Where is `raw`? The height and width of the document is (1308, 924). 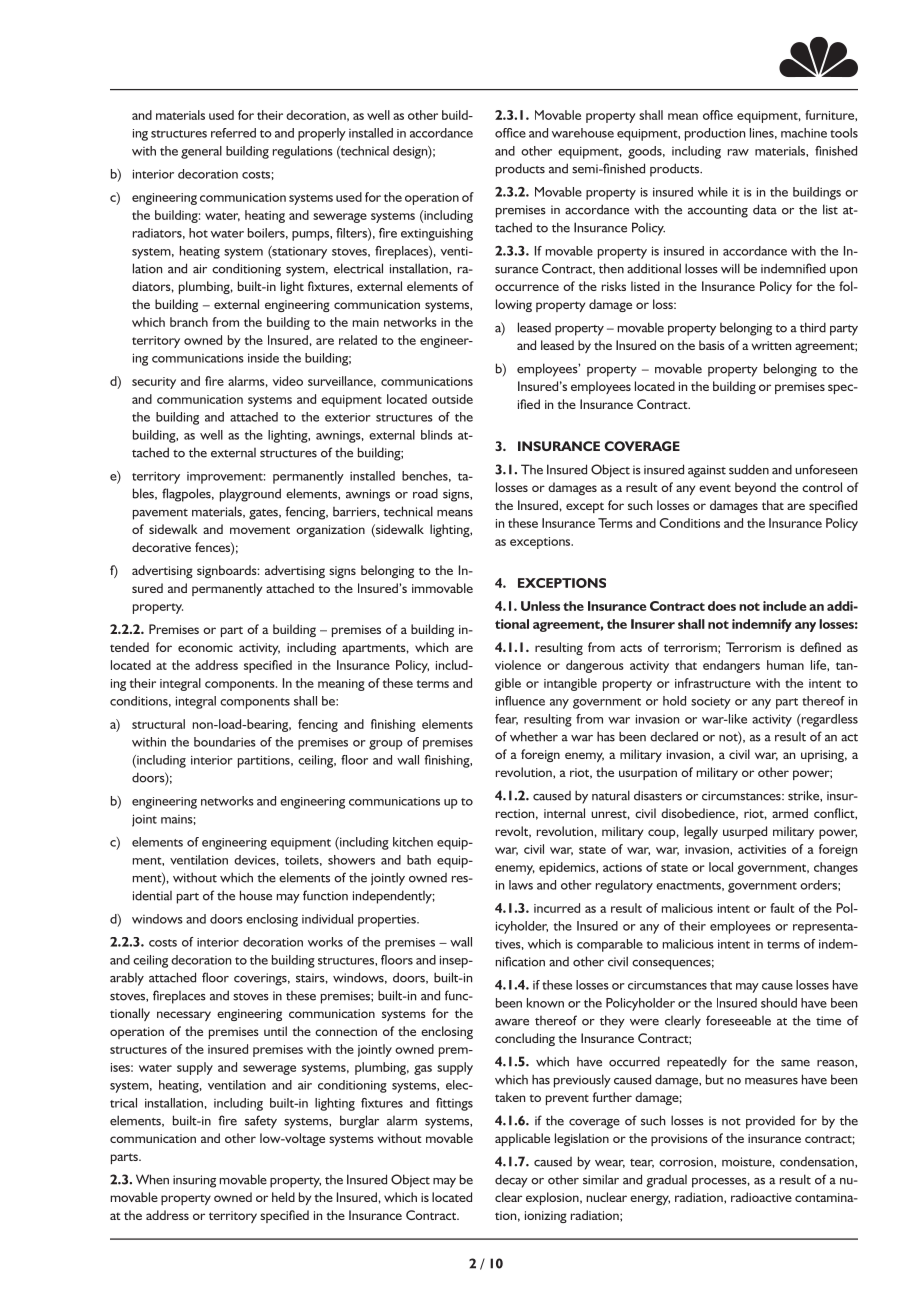 raw is located at coordinates (738, 152).
